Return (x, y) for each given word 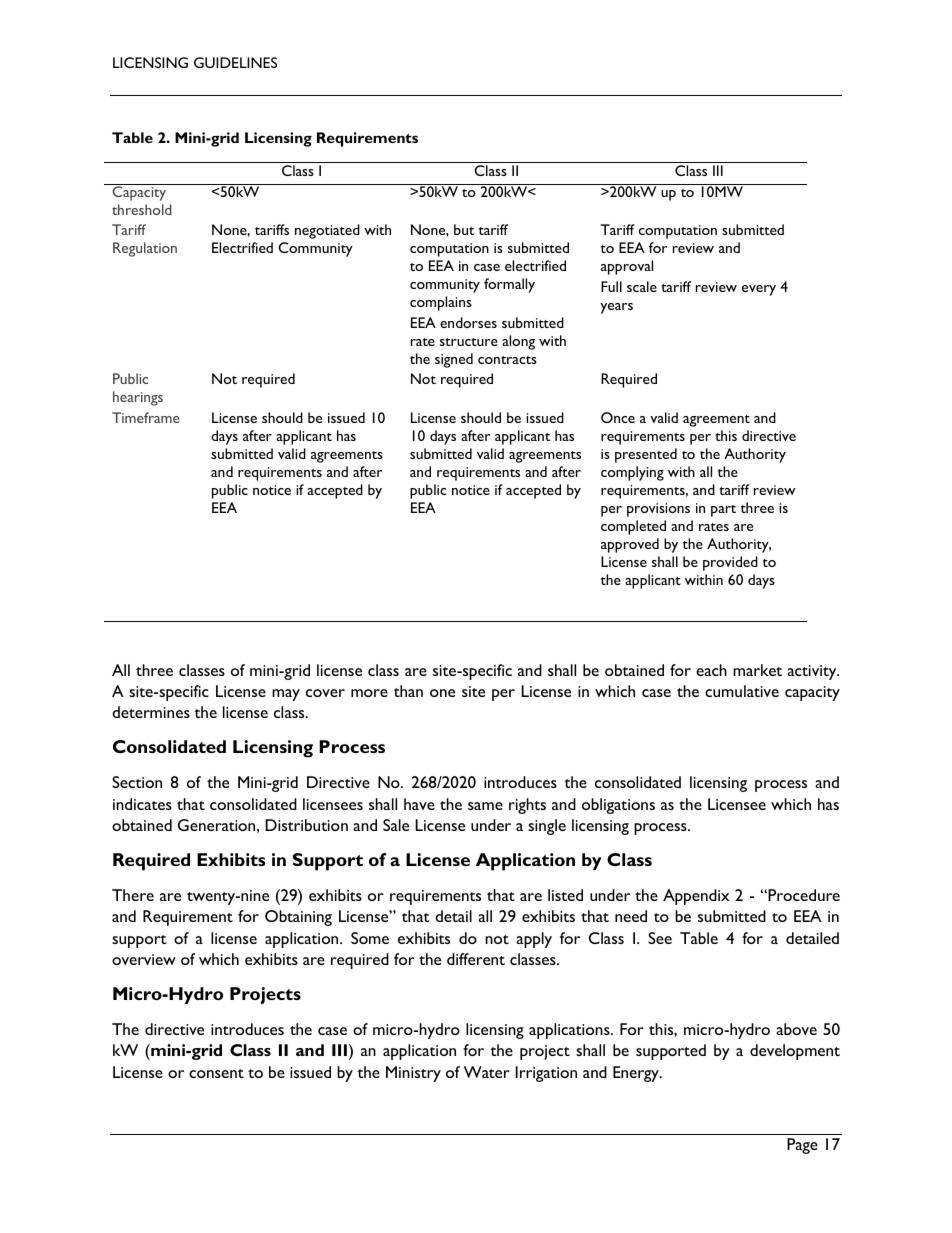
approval (627, 267)
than (408, 691)
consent (216, 1073)
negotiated (327, 231)
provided (730, 563)
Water (487, 1072)
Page (802, 1146)
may (286, 695)
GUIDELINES (235, 62)
